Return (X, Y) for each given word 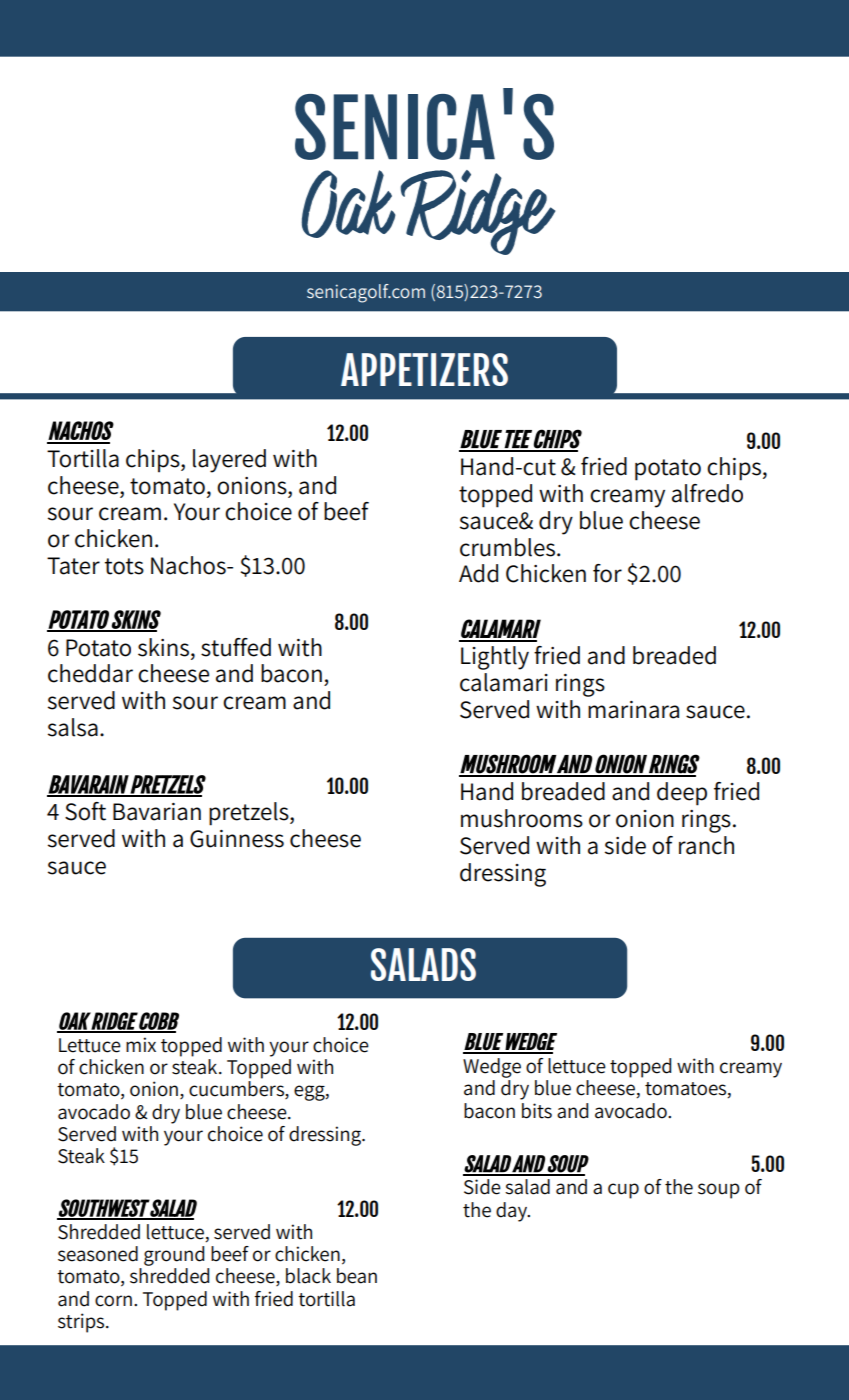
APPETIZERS (424, 369)
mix (141, 1044)
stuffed (236, 647)
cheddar (90, 673)
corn (113, 1301)
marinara (633, 710)
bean (357, 1276)
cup (623, 1191)
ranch (706, 845)
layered (229, 461)
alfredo (707, 493)
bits (537, 1111)
